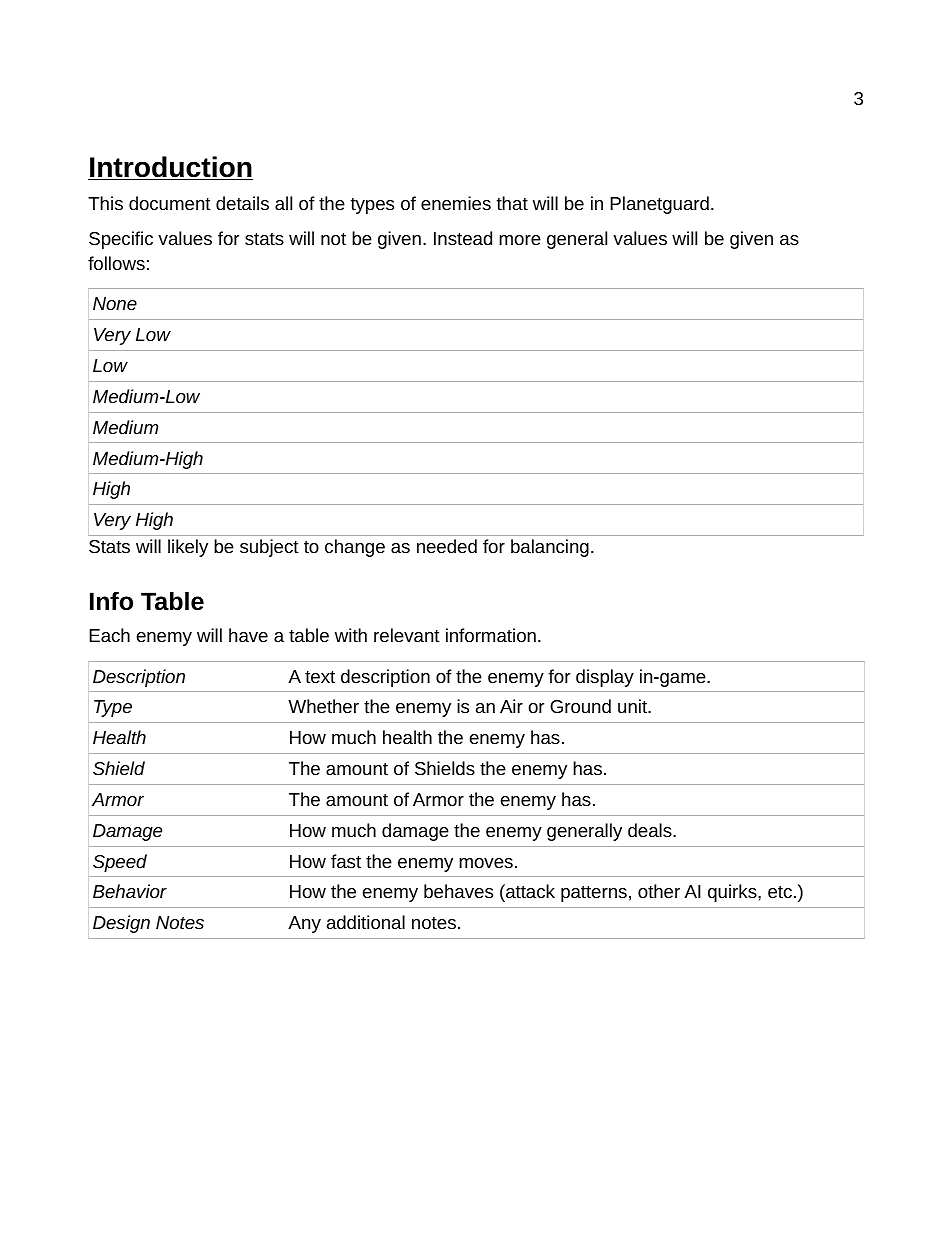 The height and width of the page is (1233, 952). I want to click on that, so click(512, 203).
